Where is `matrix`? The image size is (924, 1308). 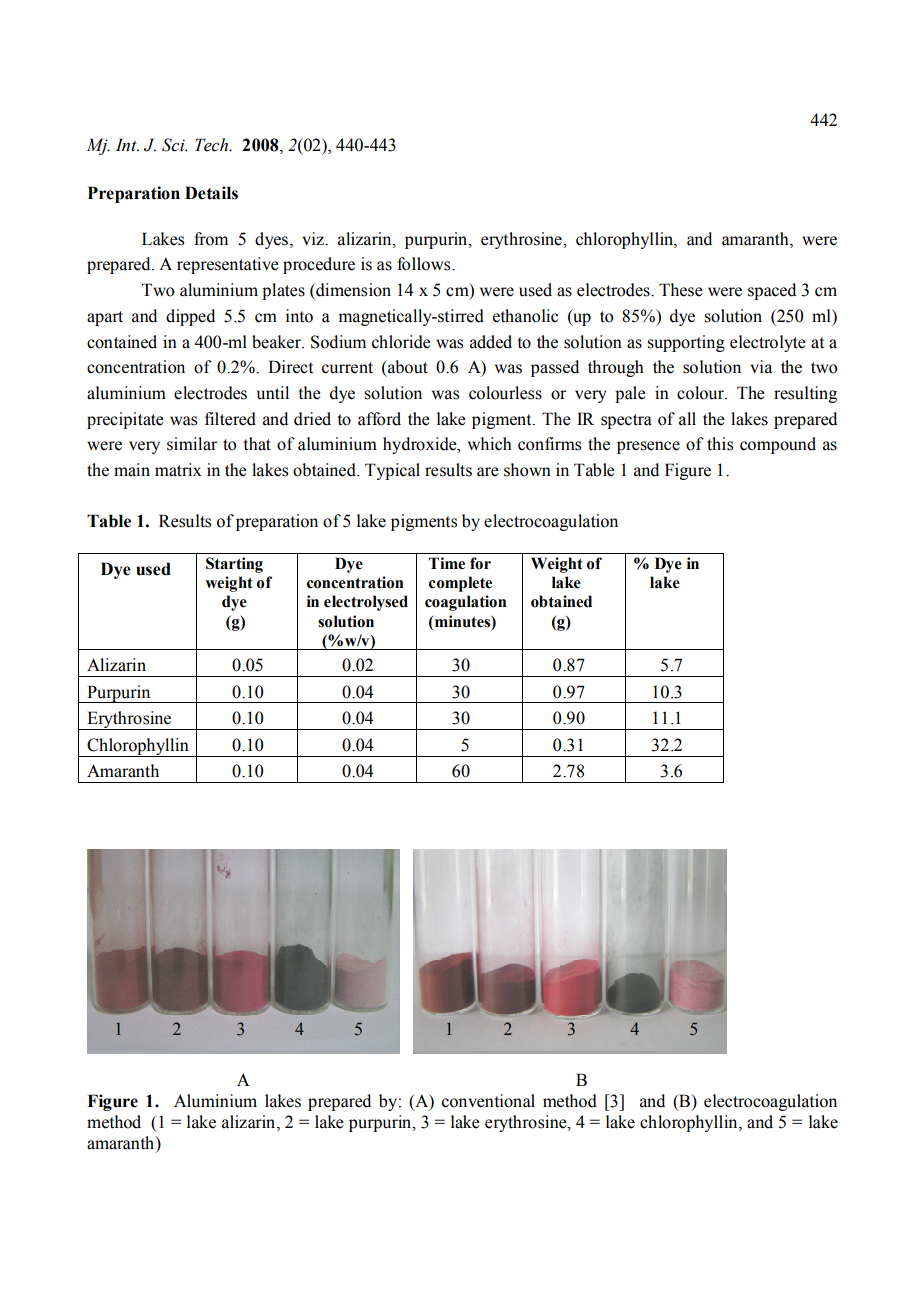 matrix is located at coordinates (178, 470).
